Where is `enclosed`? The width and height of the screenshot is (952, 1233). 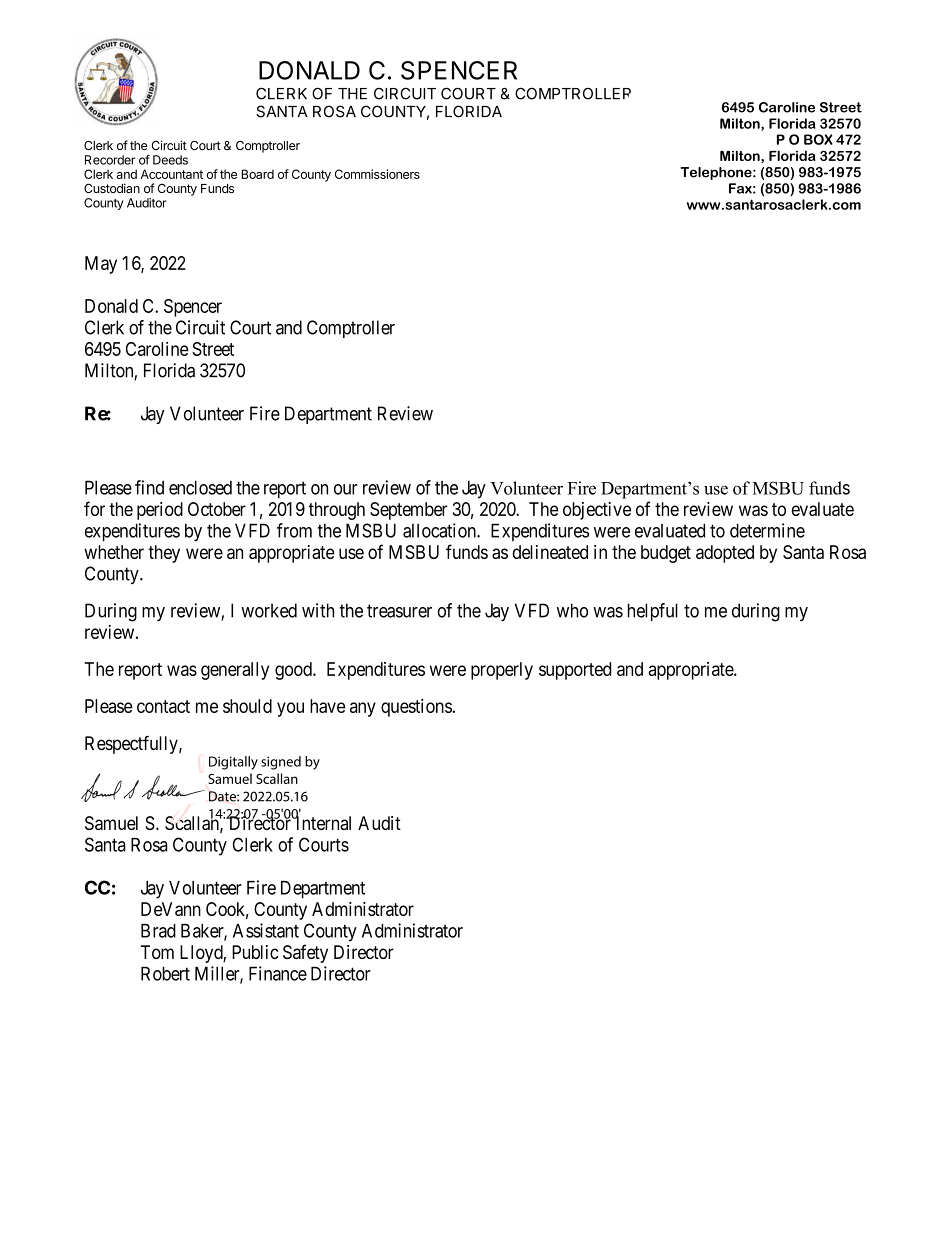 enclosed is located at coordinates (200, 487).
